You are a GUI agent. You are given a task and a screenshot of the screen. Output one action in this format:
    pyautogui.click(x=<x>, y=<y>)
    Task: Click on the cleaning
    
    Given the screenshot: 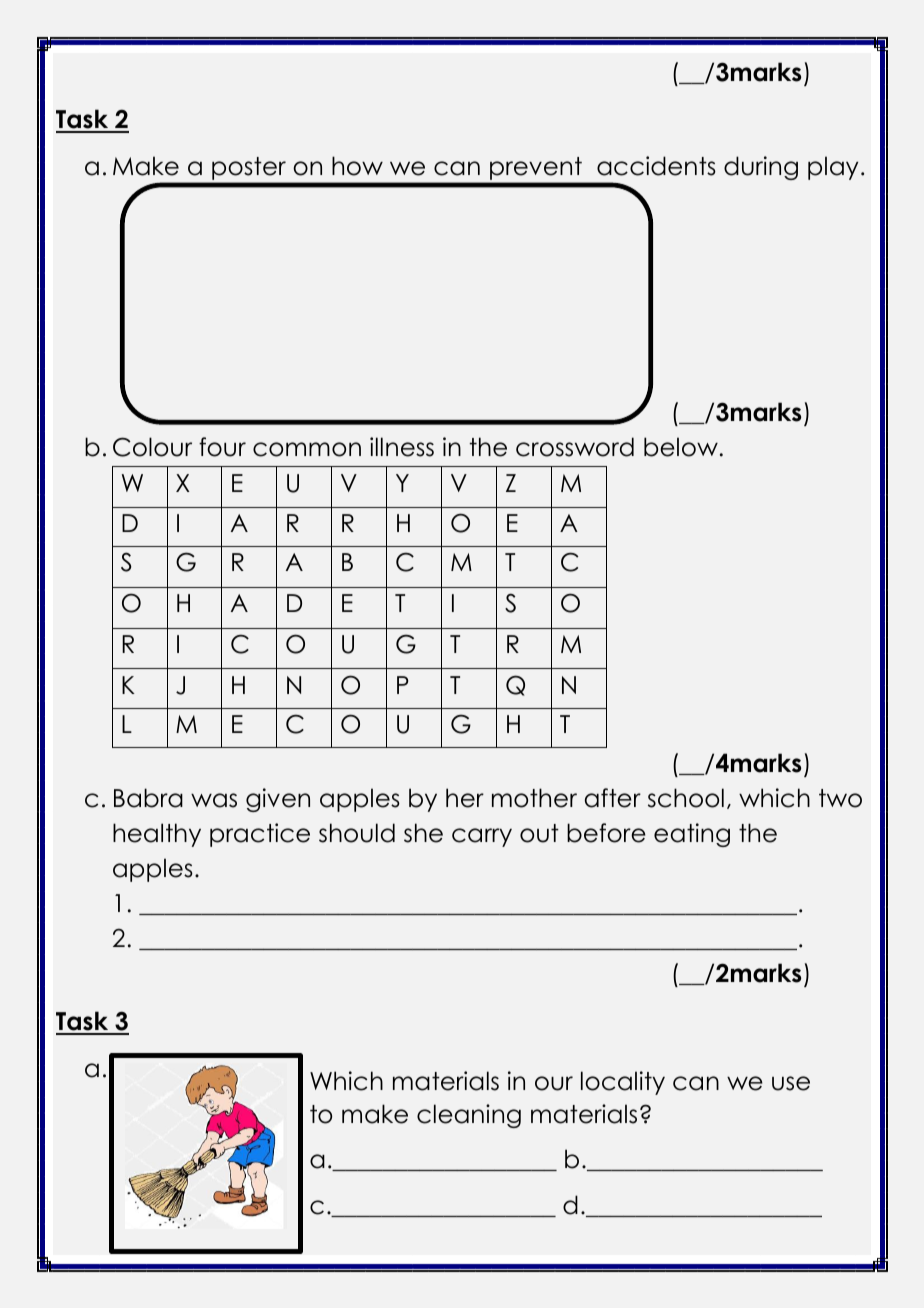 What is the action you would take?
    pyautogui.click(x=469, y=1116)
